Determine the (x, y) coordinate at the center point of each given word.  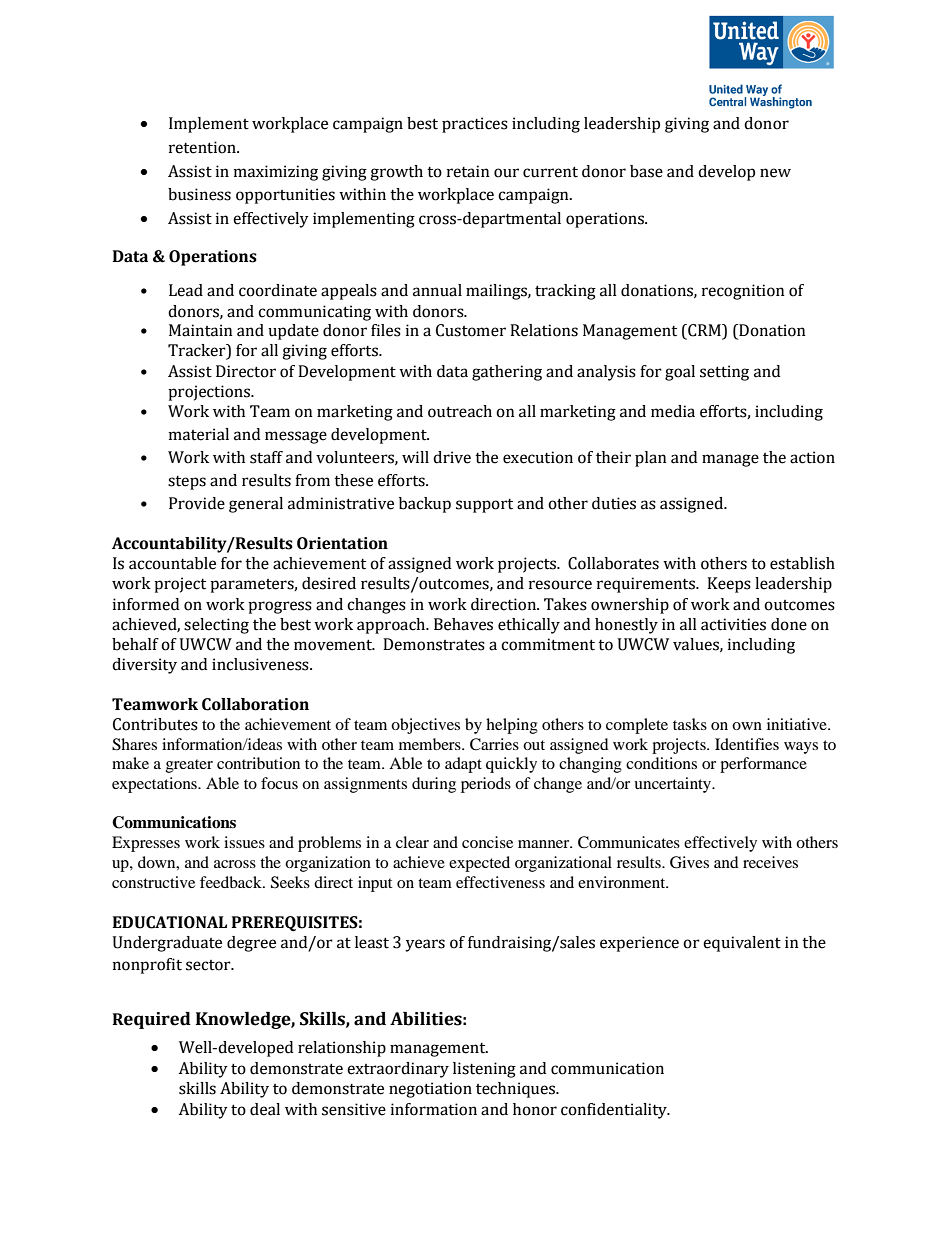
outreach (460, 411)
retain (468, 171)
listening (484, 1070)
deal (265, 1109)
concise (487, 842)
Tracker (198, 351)
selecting (216, 626)
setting (724, 373)
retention (203, 147)
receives (770, 862)
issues (244, 842)
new (775, 173)
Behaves (463, 624)
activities (733, 624)
